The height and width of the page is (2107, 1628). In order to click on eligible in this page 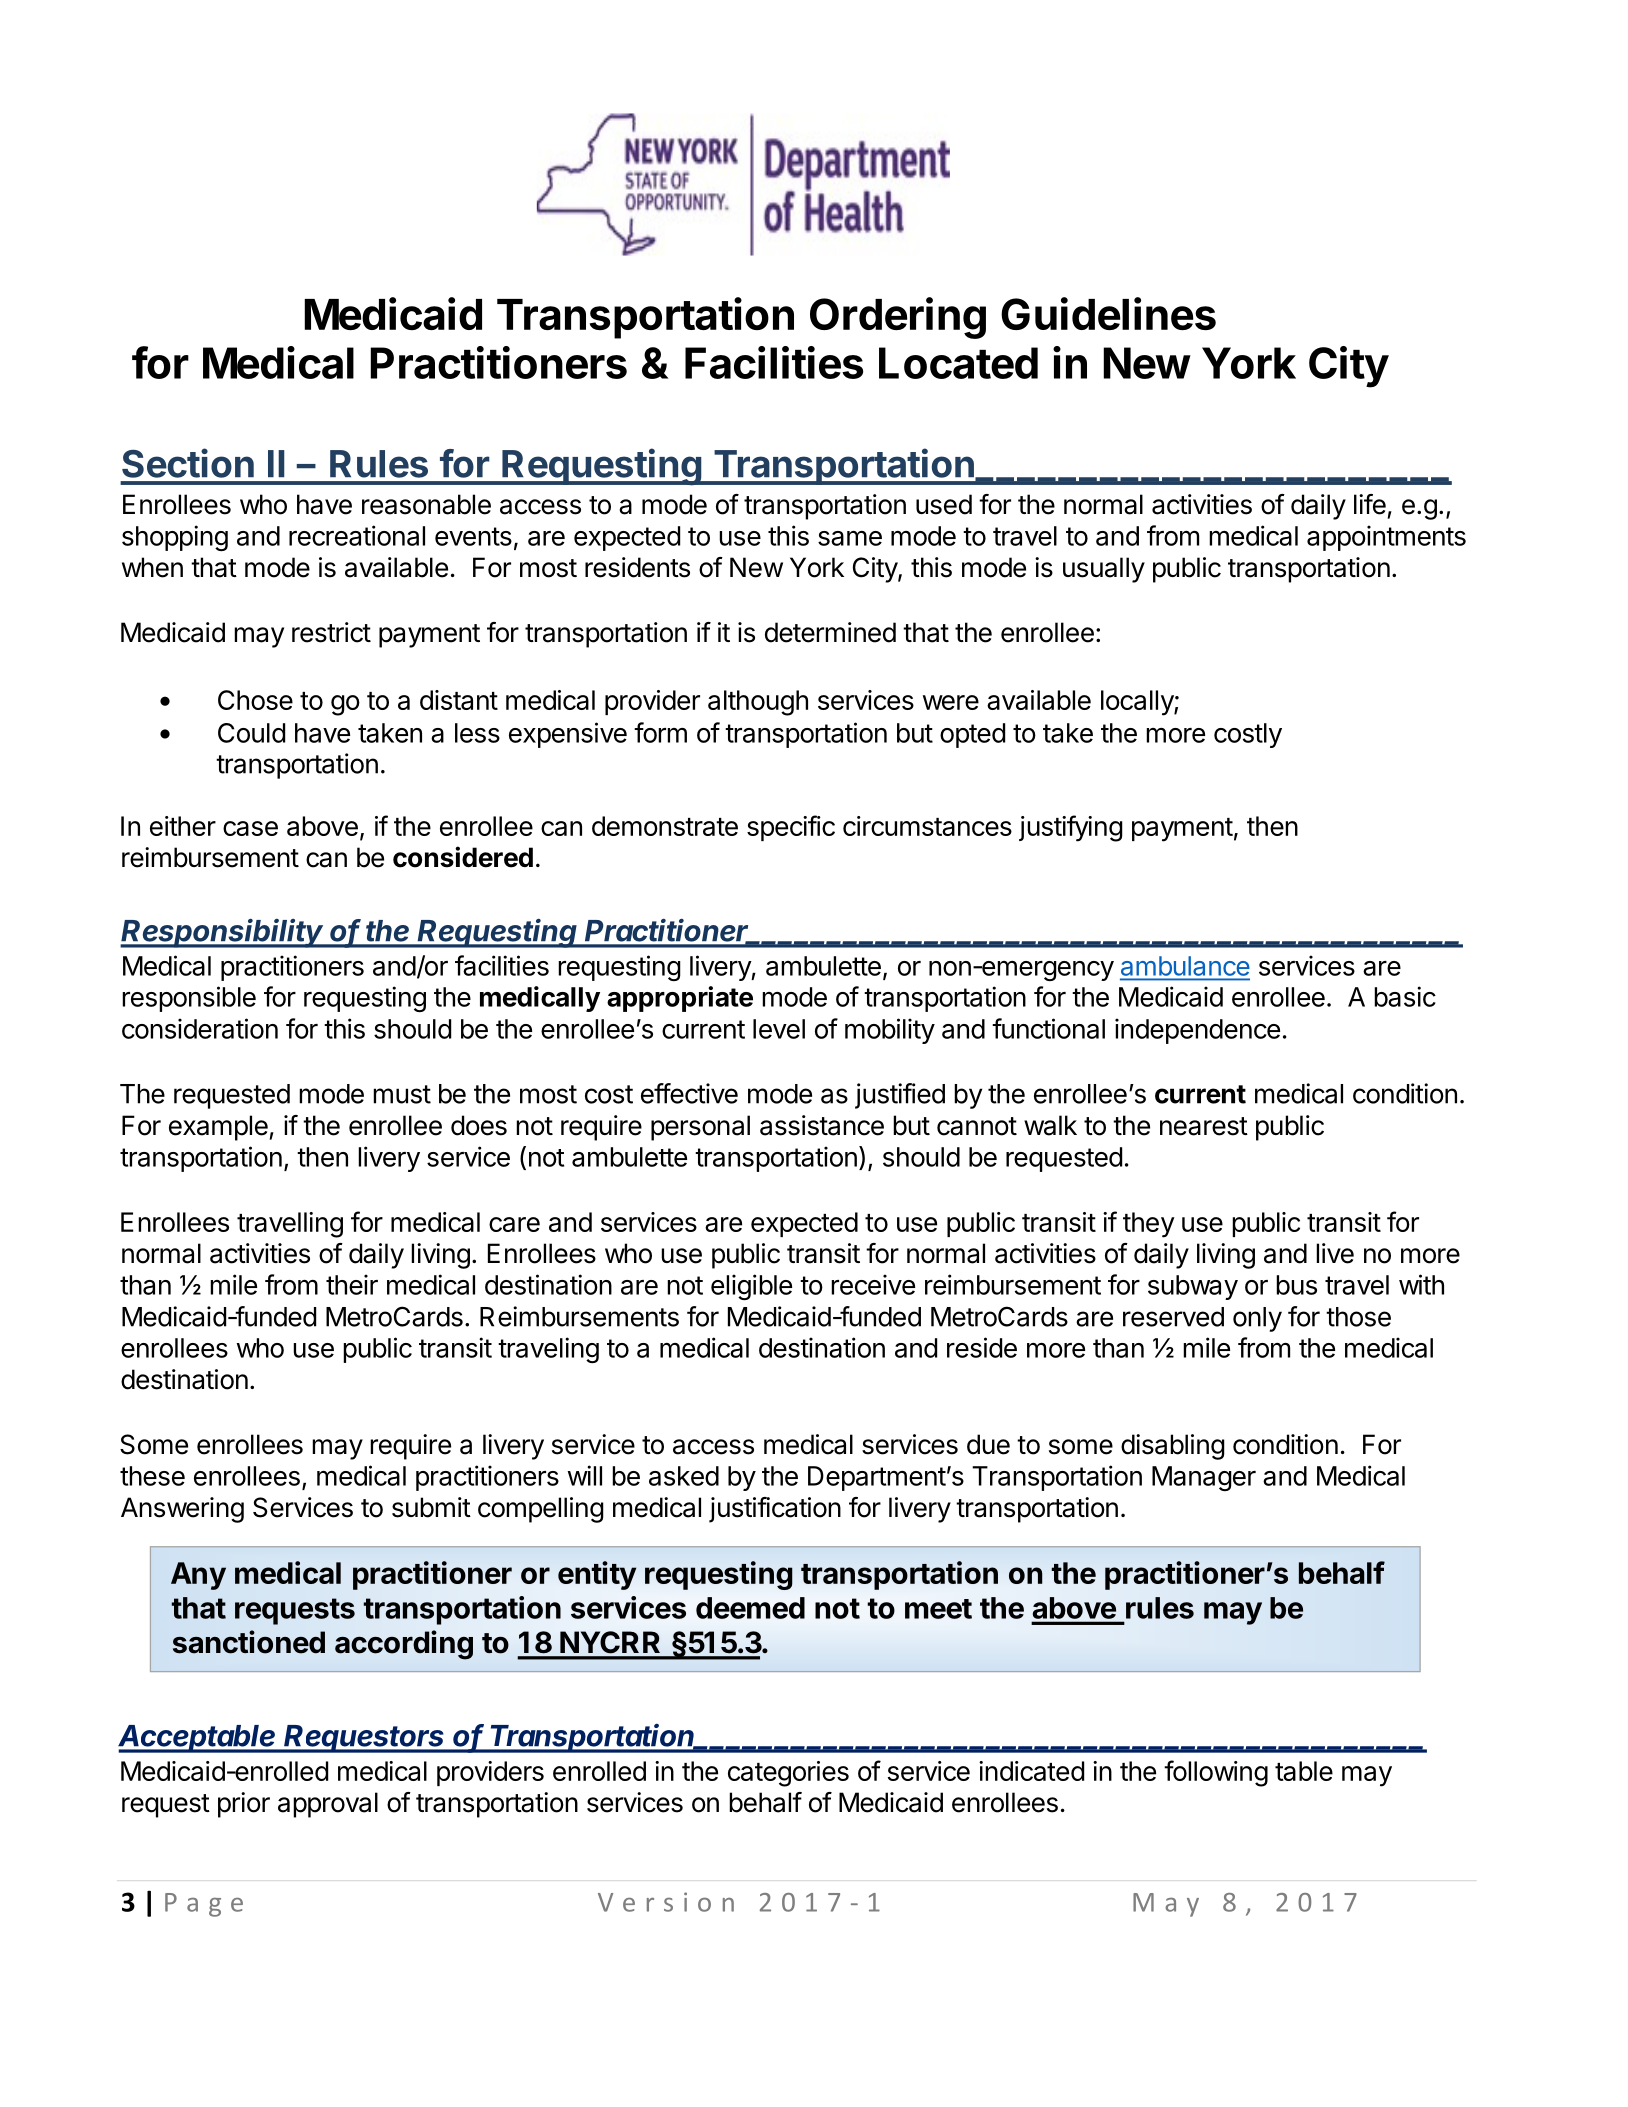, I will do `click(751, 1287)`.
